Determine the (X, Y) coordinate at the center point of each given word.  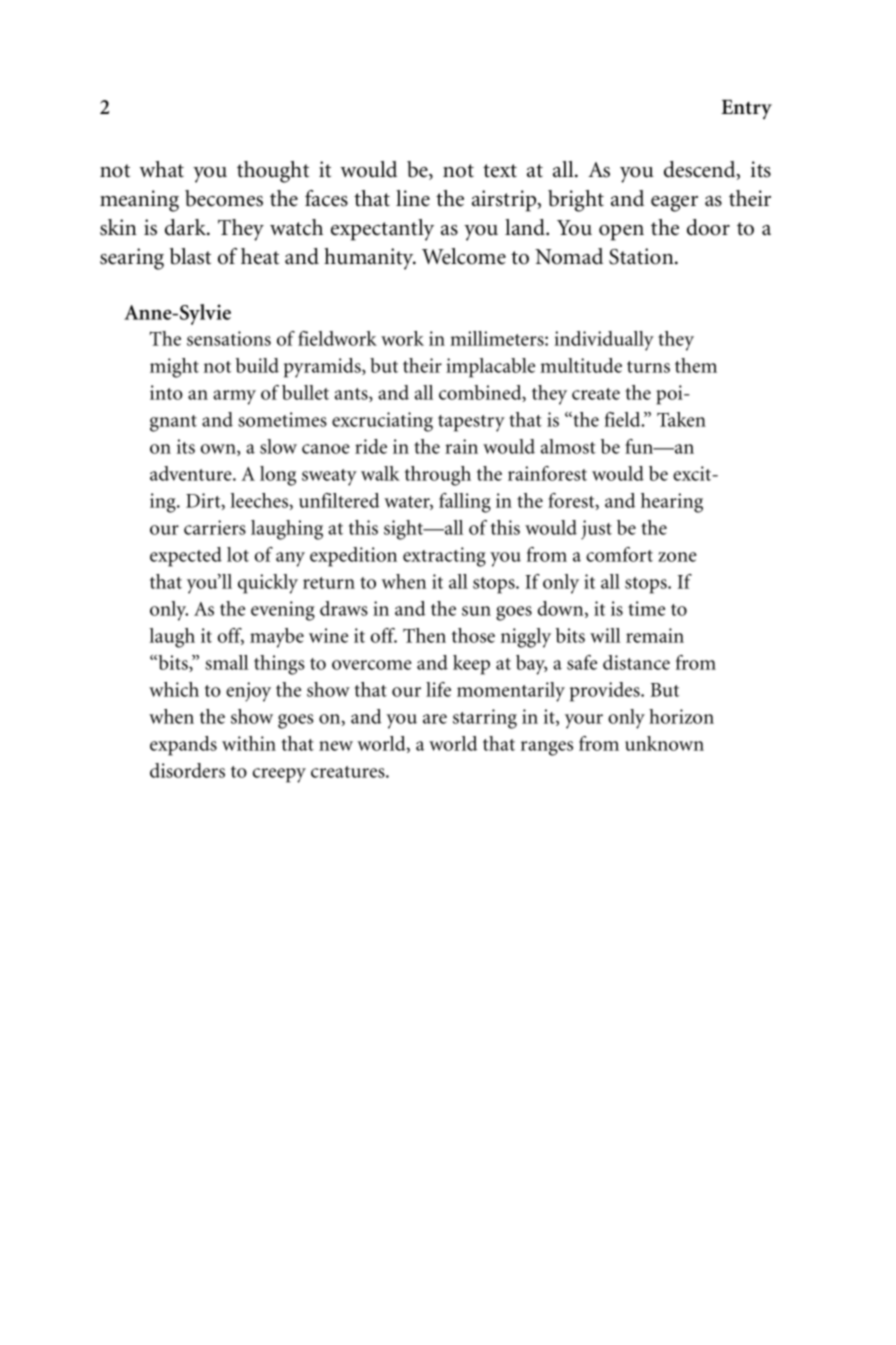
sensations (229, 338)
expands (183, 746)
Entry (746, 109)
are (435, 719)
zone (677, 557)
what (161, 169)
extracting (444, 557)
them (696, 365)
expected (186, 557)
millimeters (498, 338)
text (500, 171)
